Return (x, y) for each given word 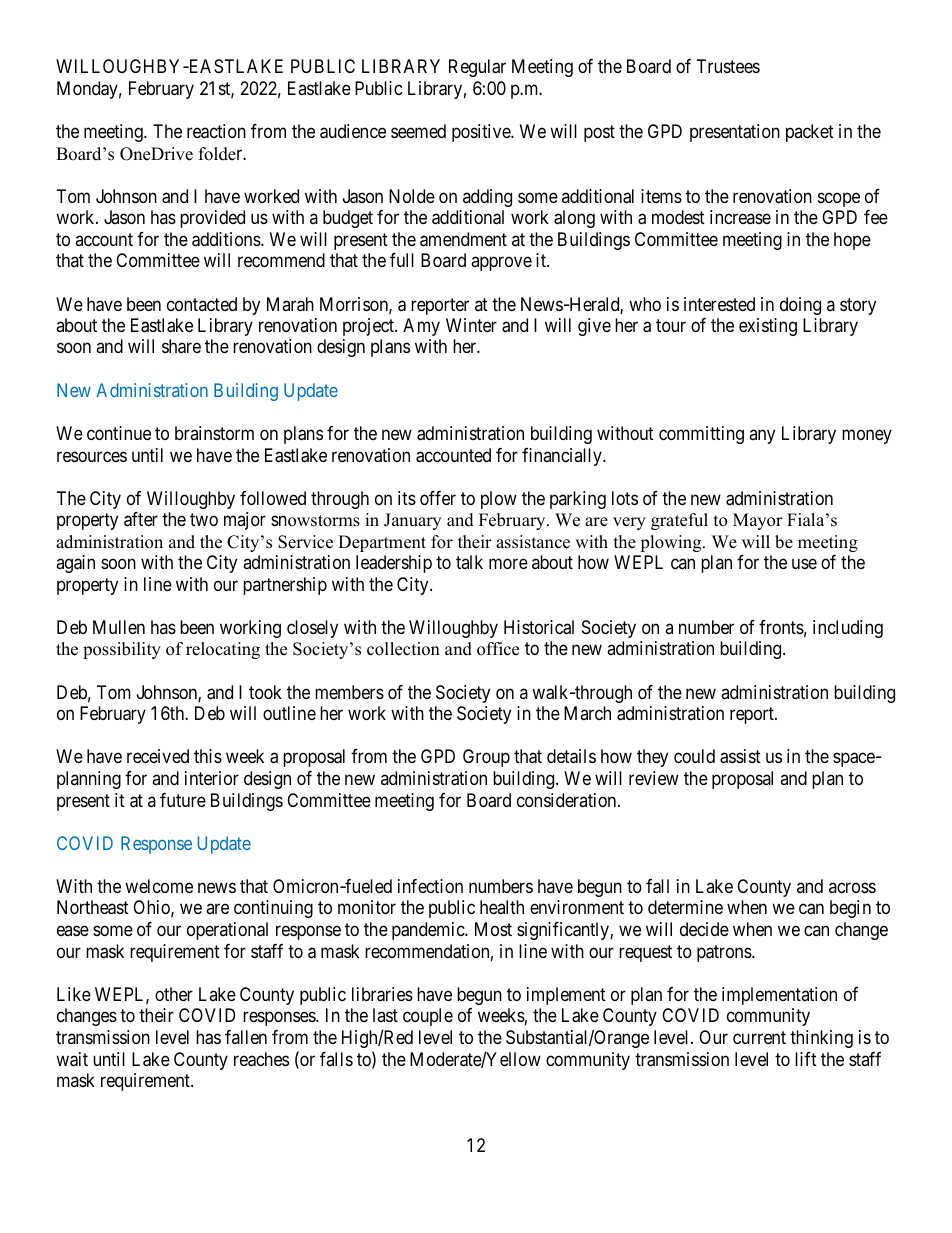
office (498, 649)
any (762, 436)
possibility (122, 650)
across (852, 887)
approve (501, 263)
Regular (477, 68)
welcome (159, 886)
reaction (216, 131)
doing (800, 306)
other (174, 994)
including (848, 629)
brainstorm (214, 433)
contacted (202, 304)
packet (810, 133)
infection (430, 886)
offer (438, 498)
